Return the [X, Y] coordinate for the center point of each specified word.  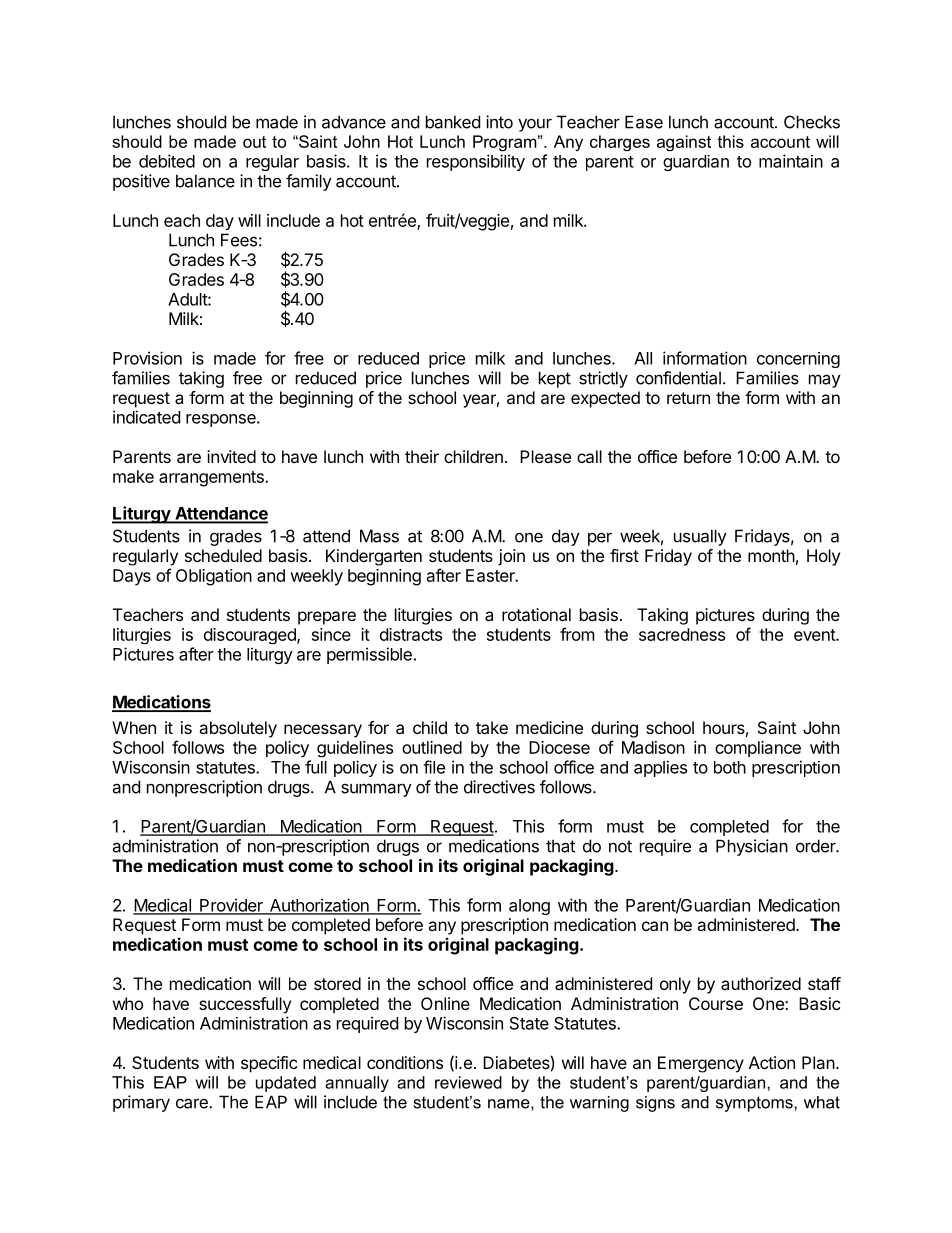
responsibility [476, 162]
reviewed [468, 1082]
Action [772, 1062]
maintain [791, 161]
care [193, 1103]
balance [205, 181]
